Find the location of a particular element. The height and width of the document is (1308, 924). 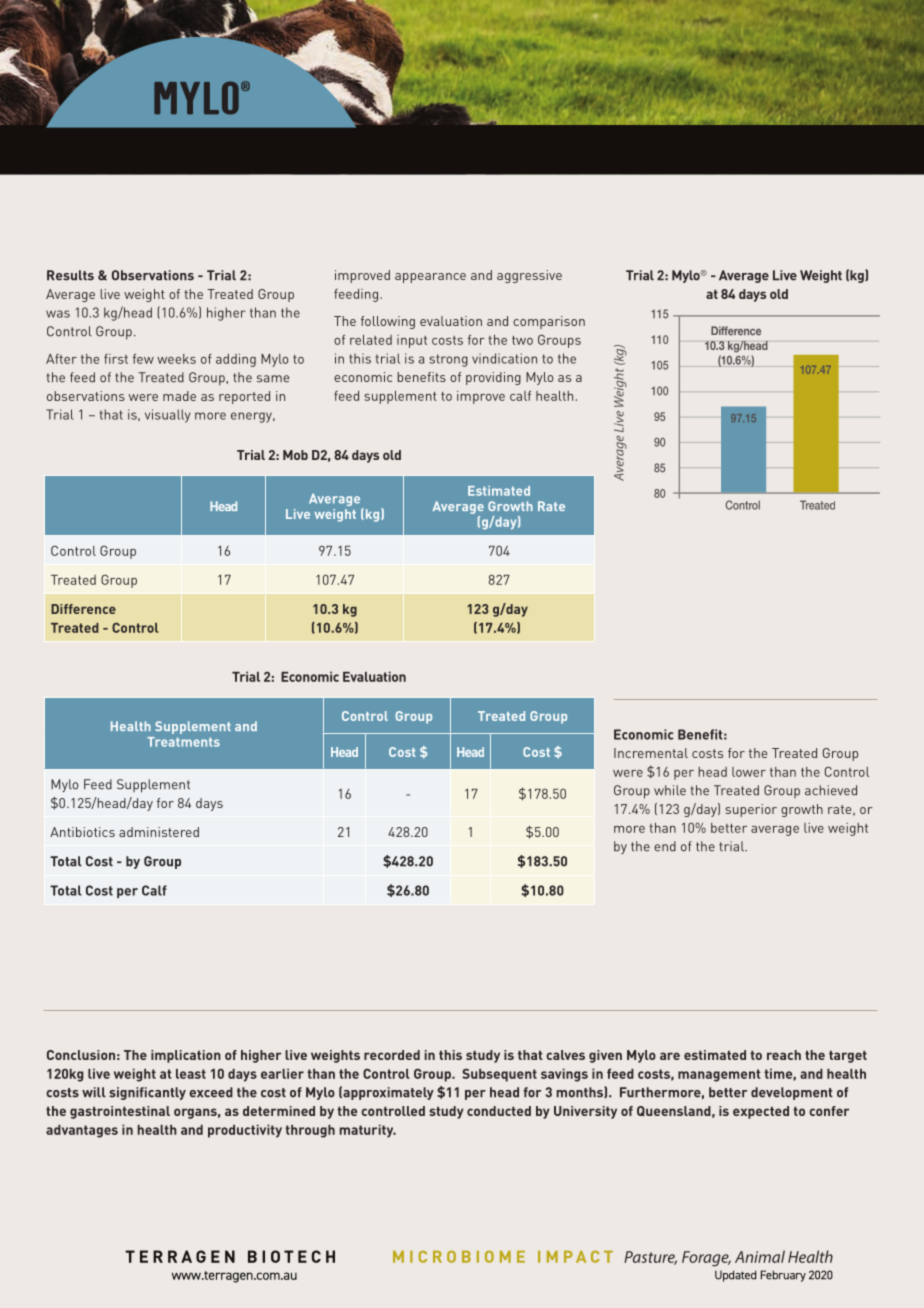

appearance is located at coordinates (430, 278).
